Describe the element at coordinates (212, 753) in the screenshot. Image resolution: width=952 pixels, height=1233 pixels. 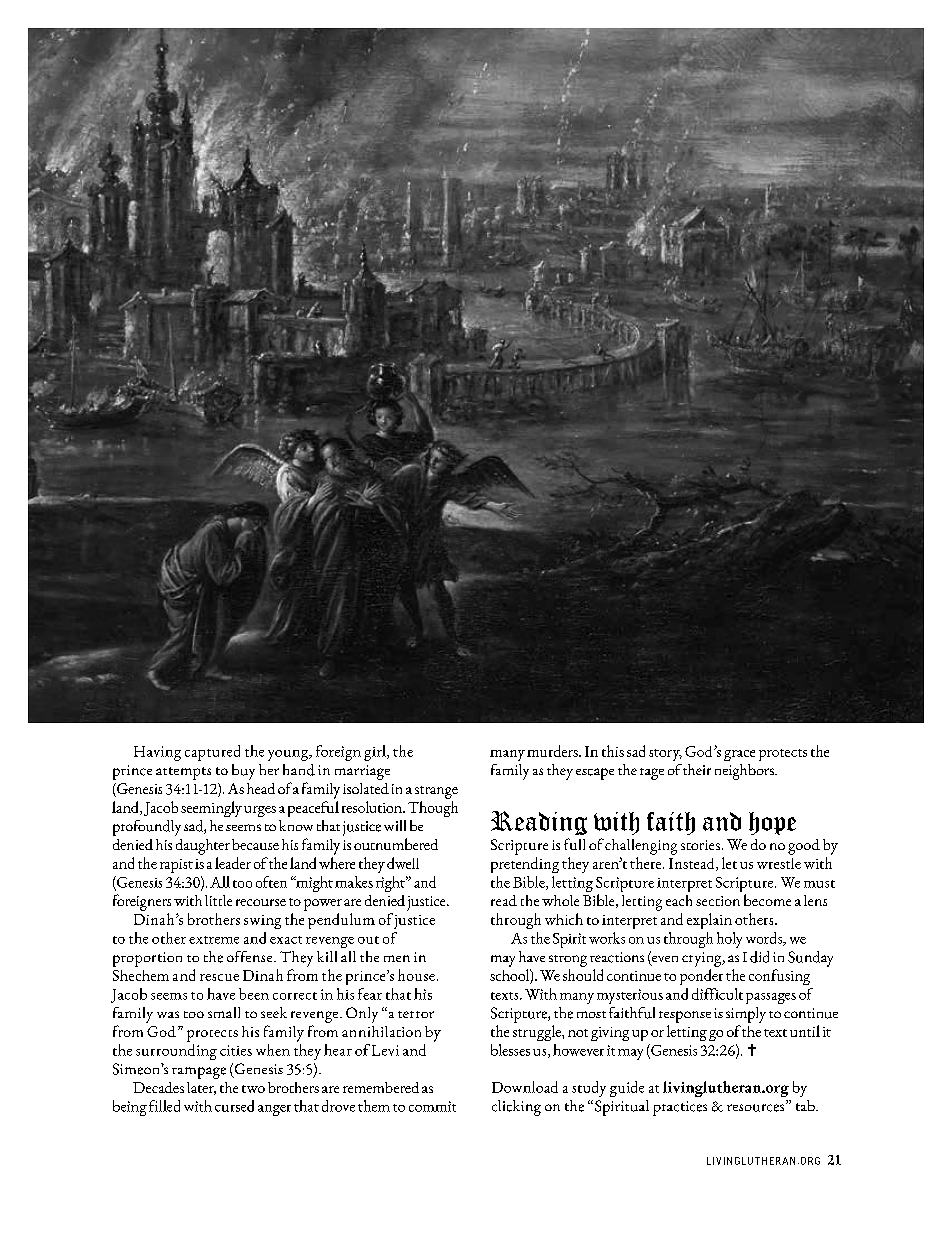
I see `captured` at that location.
